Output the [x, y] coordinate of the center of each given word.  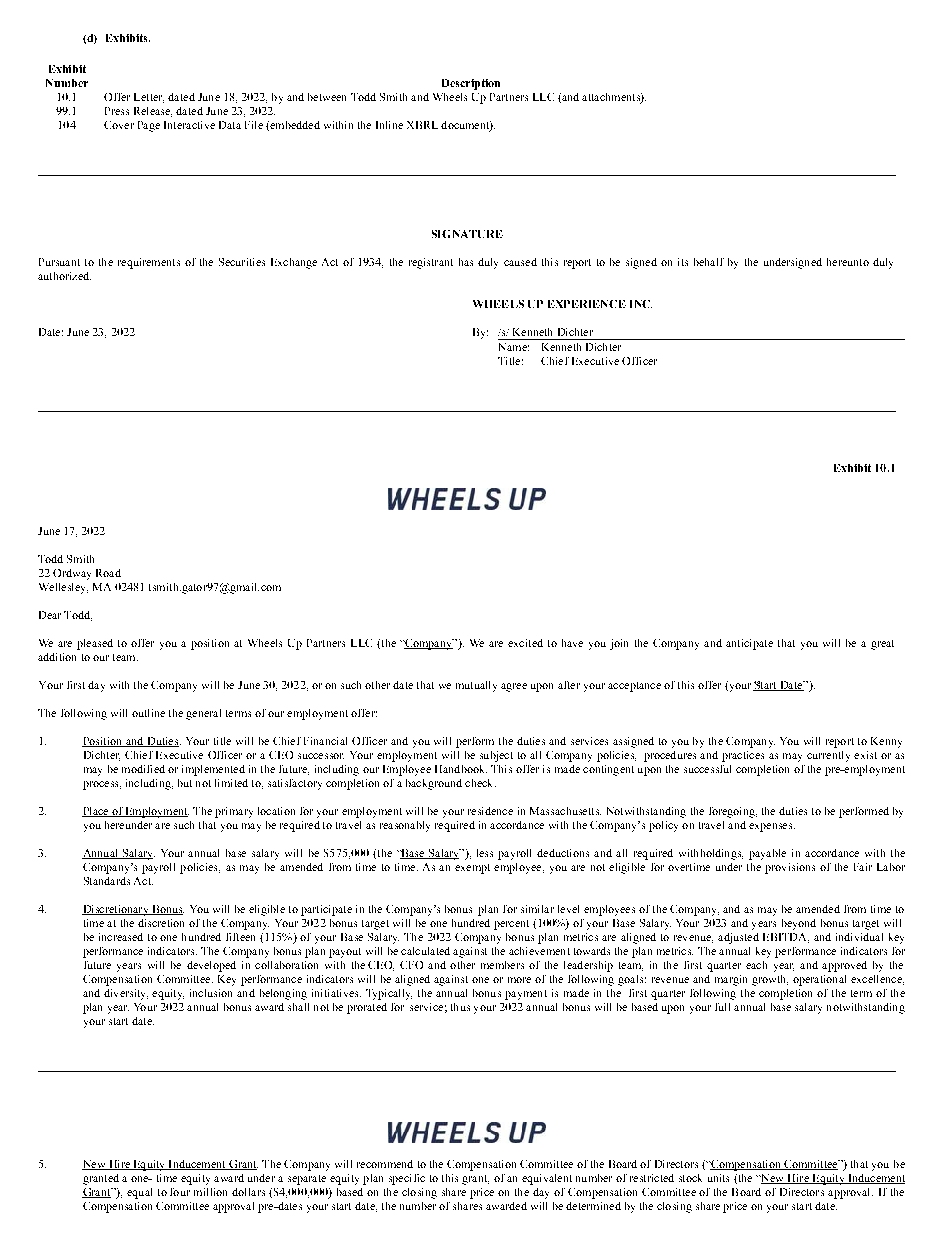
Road [108, 573]
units [718, 1178]
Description [471, 84]
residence [490, 811]
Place [96, 812]
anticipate [749, 644]
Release [153, 112]
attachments [612, 98]
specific [407, 1179]
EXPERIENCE [587, 304]
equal [139, 1193]
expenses [772, 827]
